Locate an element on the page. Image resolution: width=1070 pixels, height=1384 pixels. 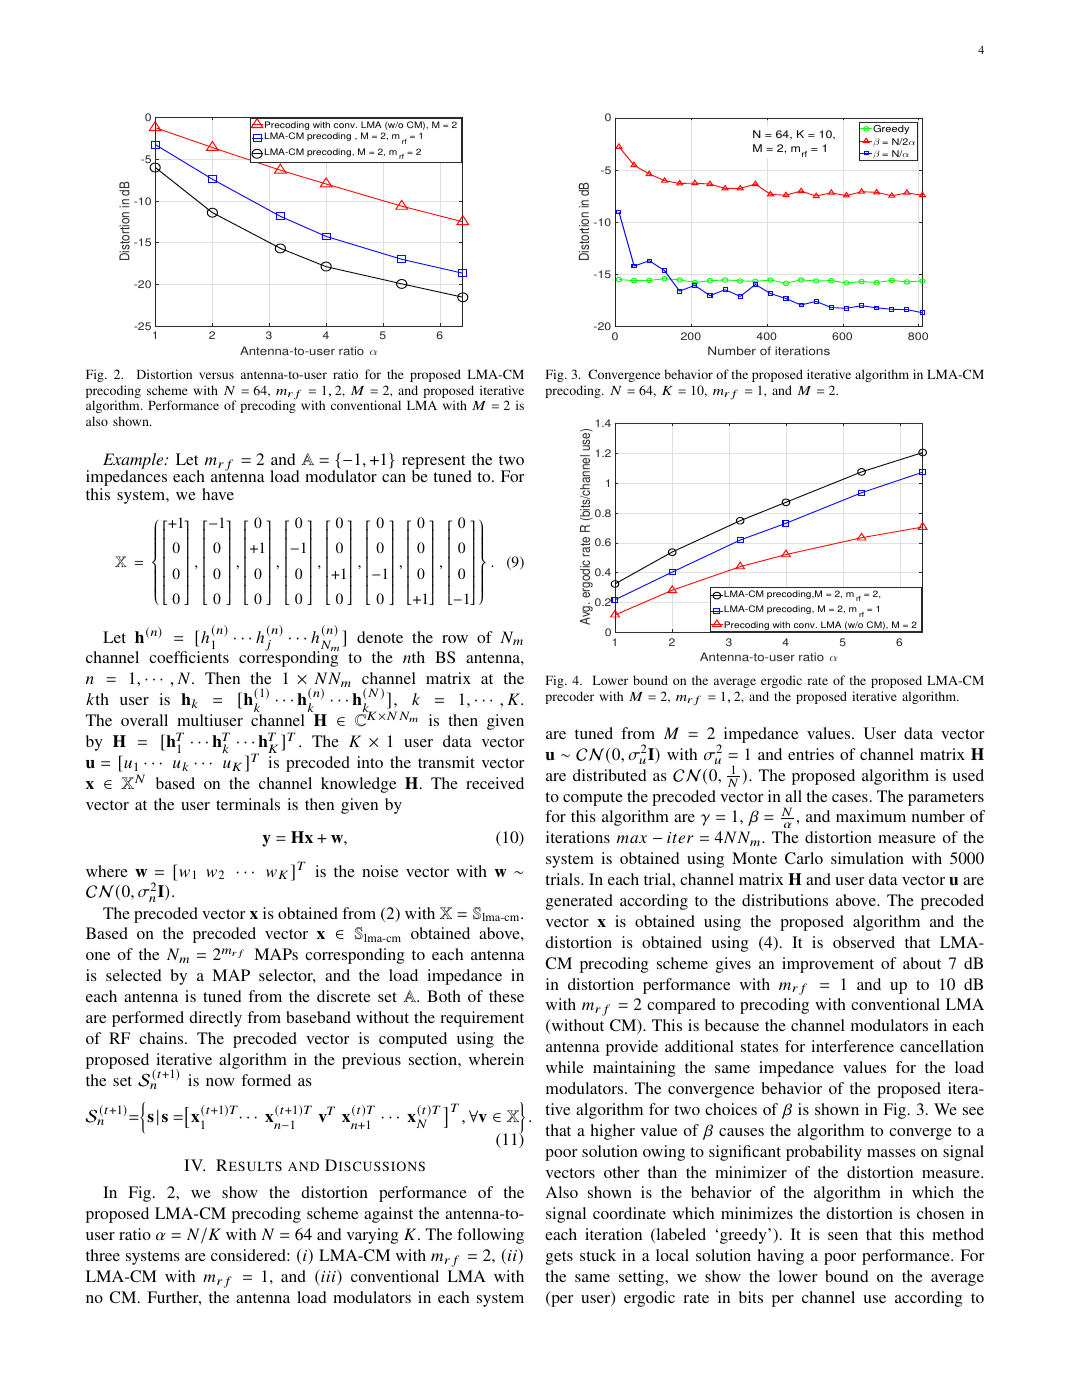
coefficients is located at coordinates (189, 657).
